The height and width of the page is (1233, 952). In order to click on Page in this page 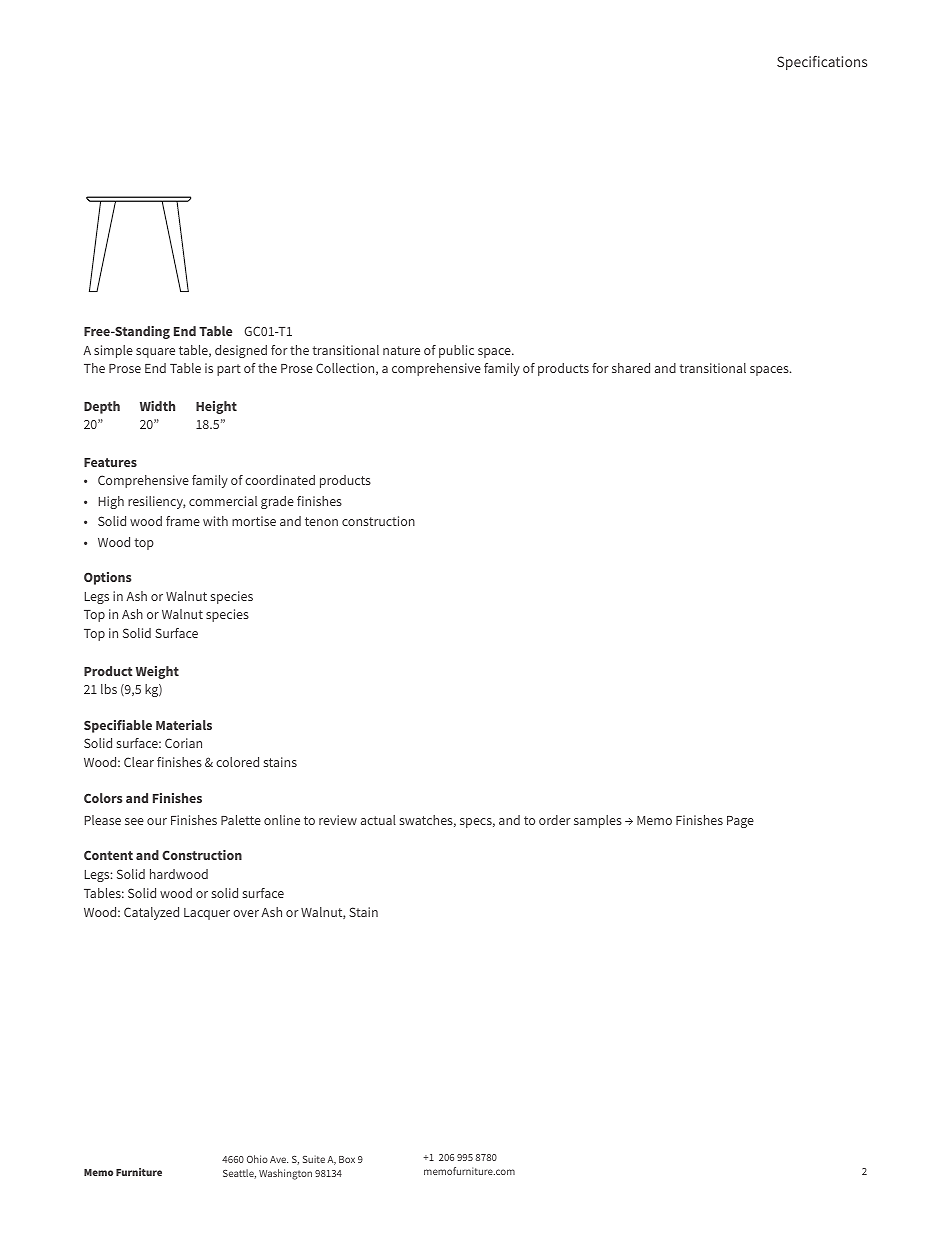, I will do `click(740, 822)`.
